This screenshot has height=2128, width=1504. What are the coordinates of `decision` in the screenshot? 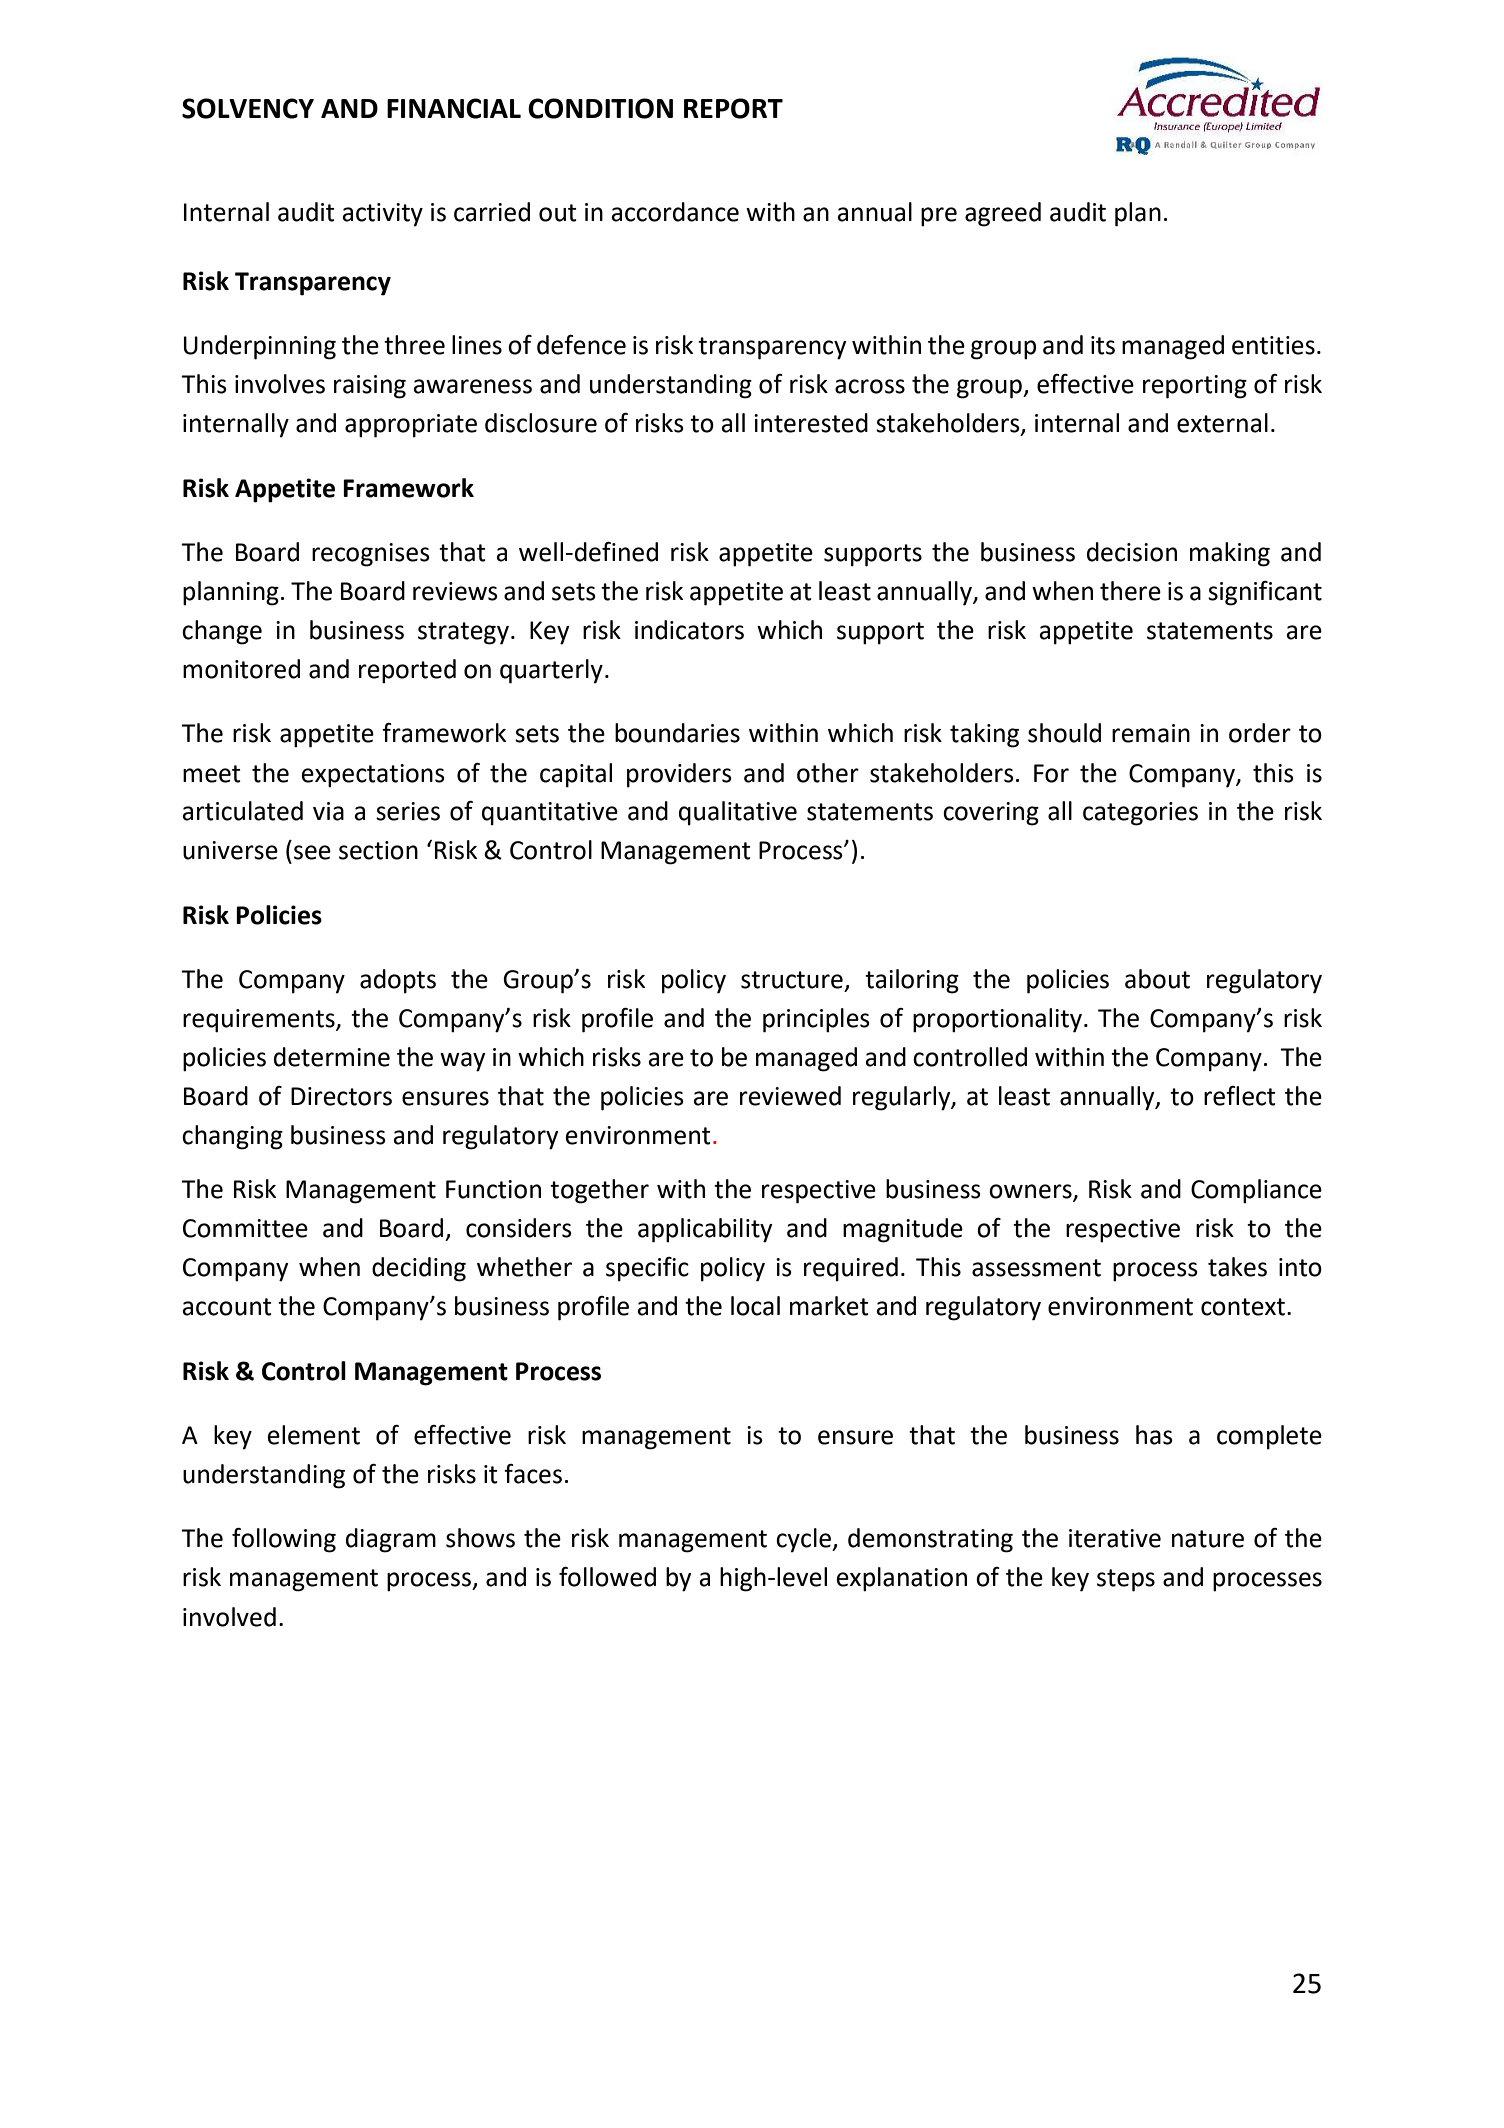 It's located at (1132, 552).
